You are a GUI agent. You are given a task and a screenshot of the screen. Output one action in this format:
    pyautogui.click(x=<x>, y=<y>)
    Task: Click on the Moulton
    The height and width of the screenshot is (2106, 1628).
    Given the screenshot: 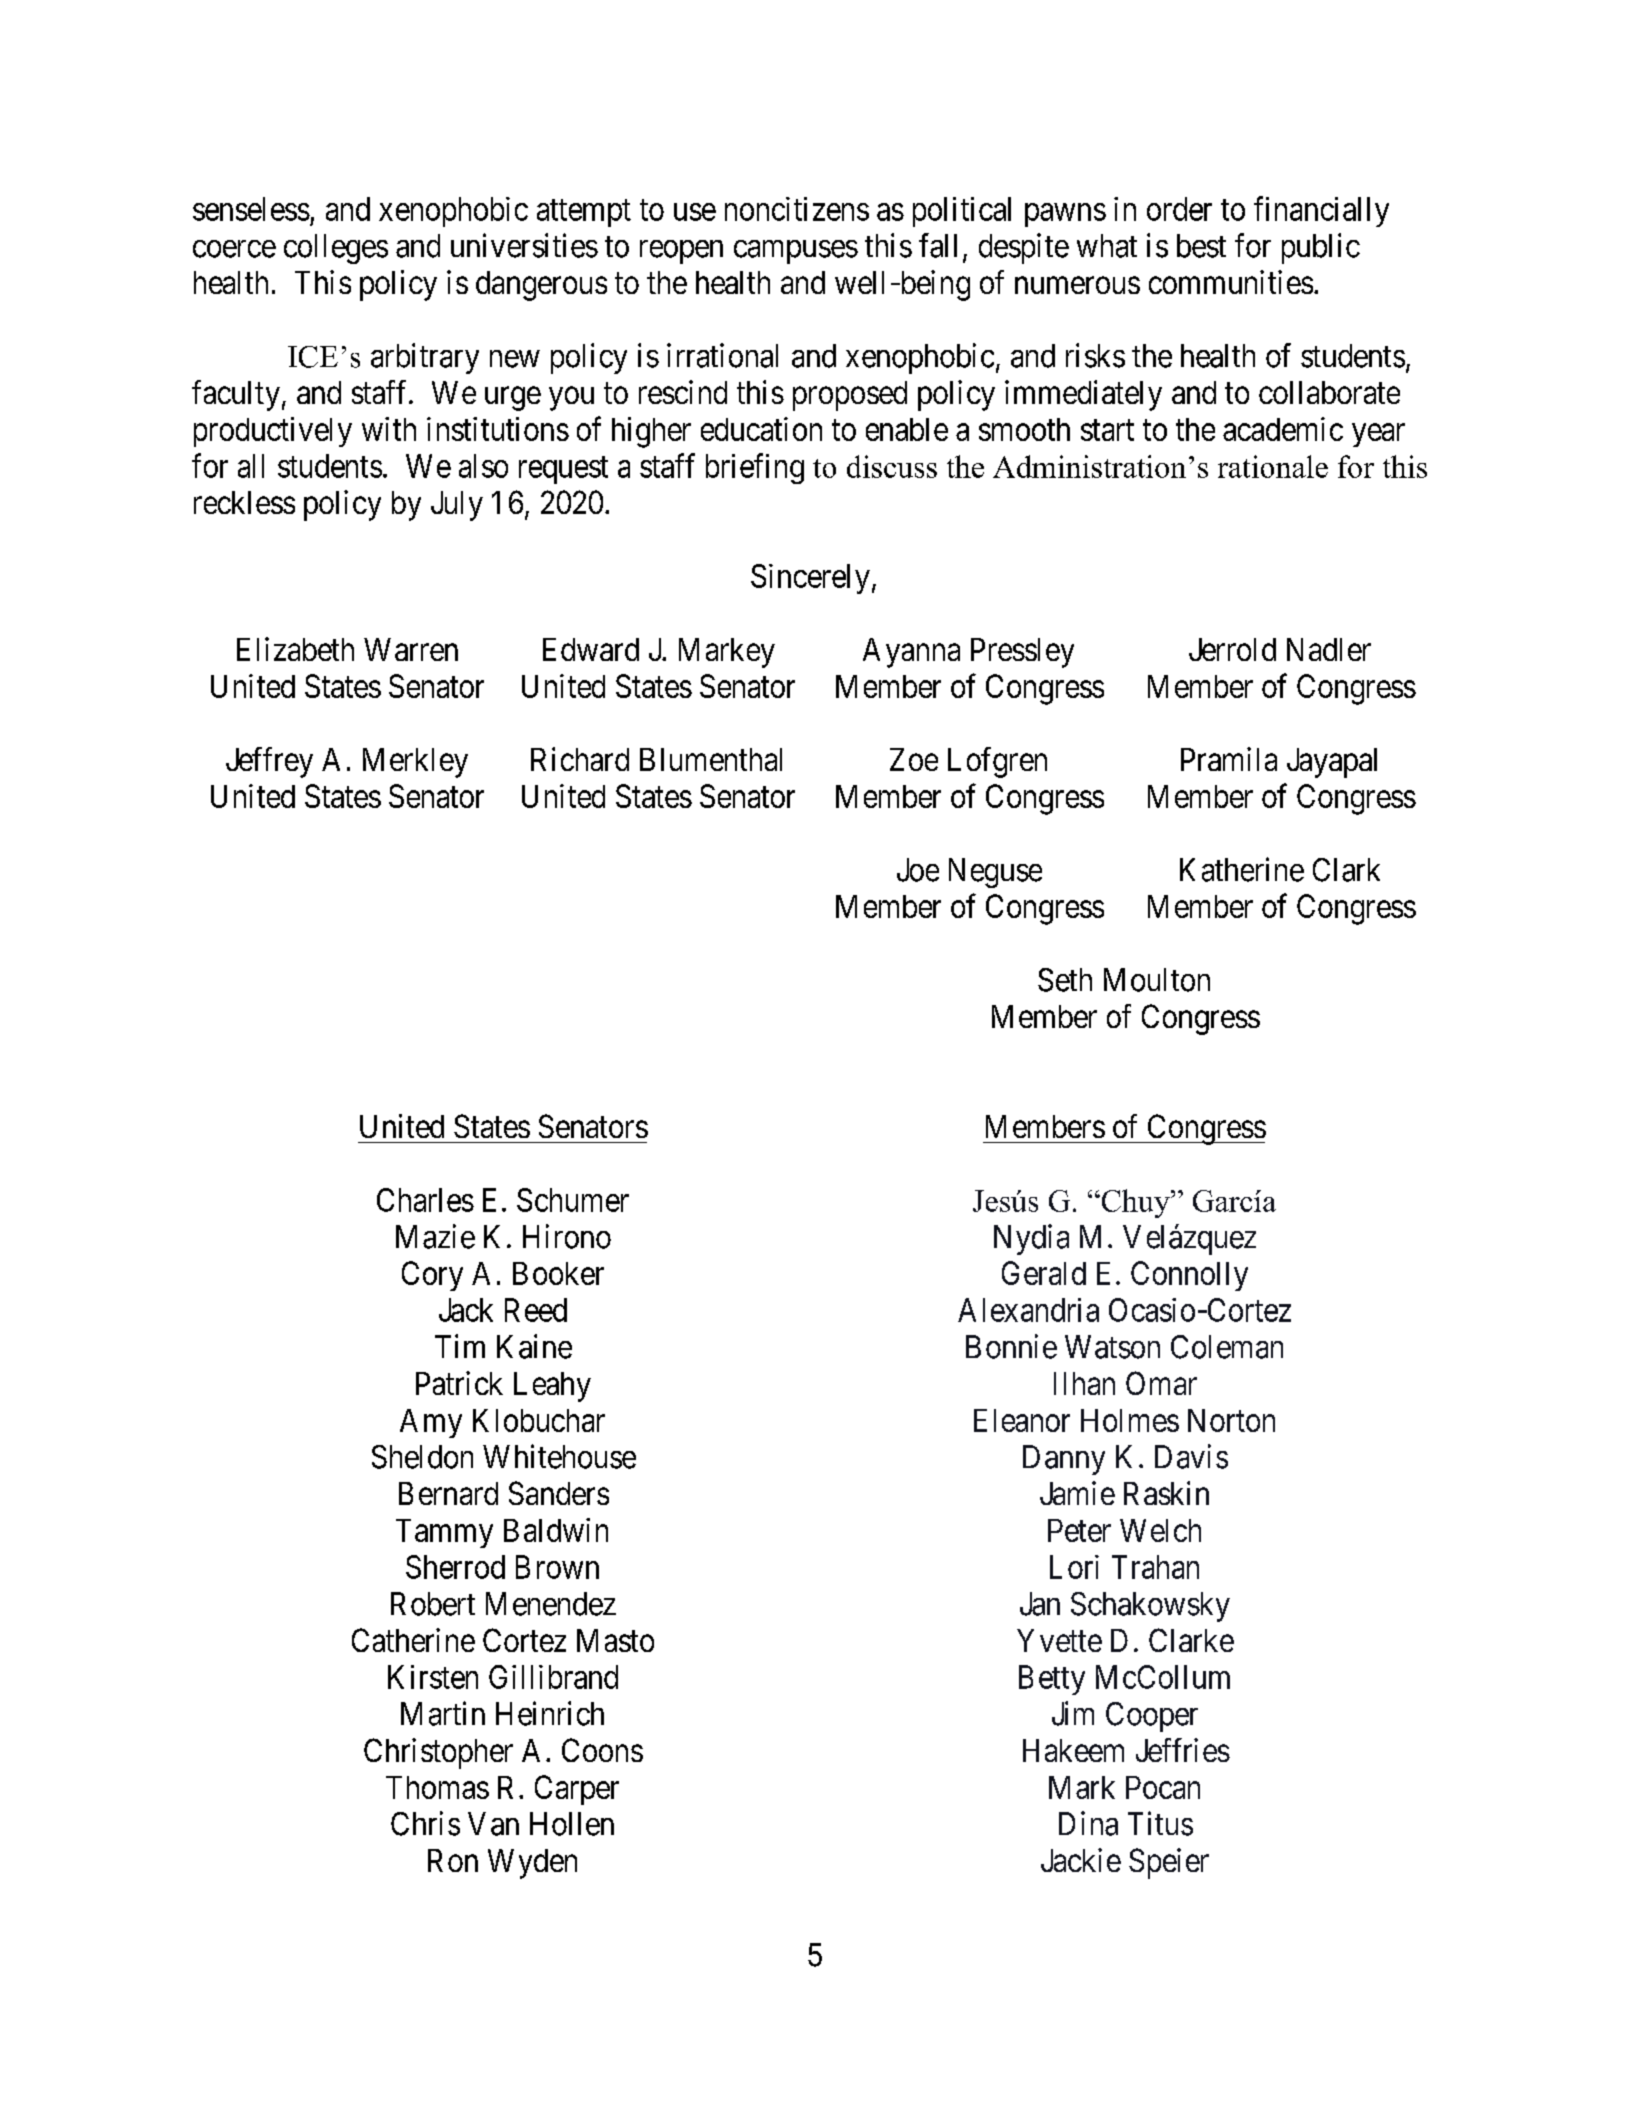 What is the action you would take?
    pyautogui.click(x=1157, y=980)
